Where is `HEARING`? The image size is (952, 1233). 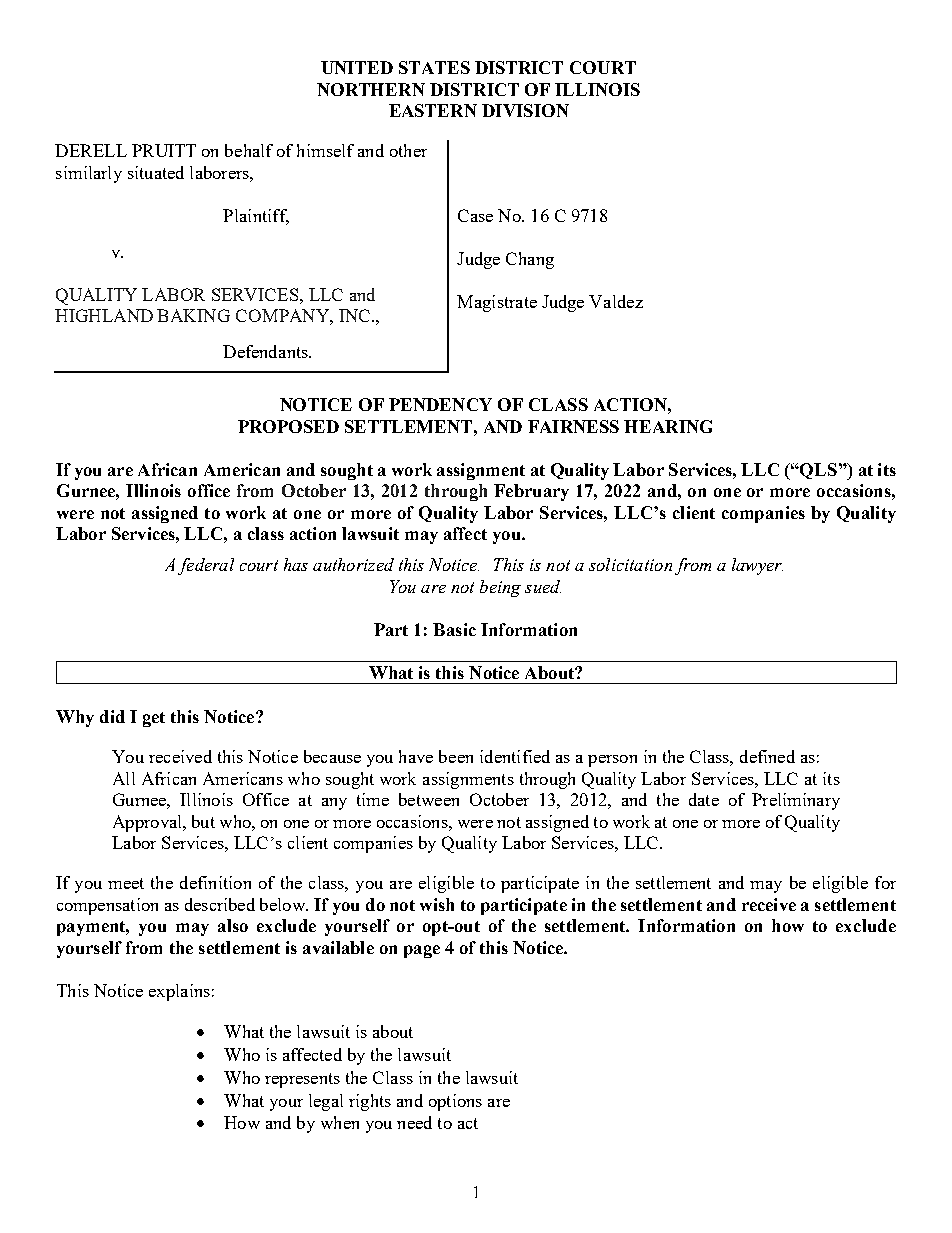 HEARING is located at coordinates (668, 426).
